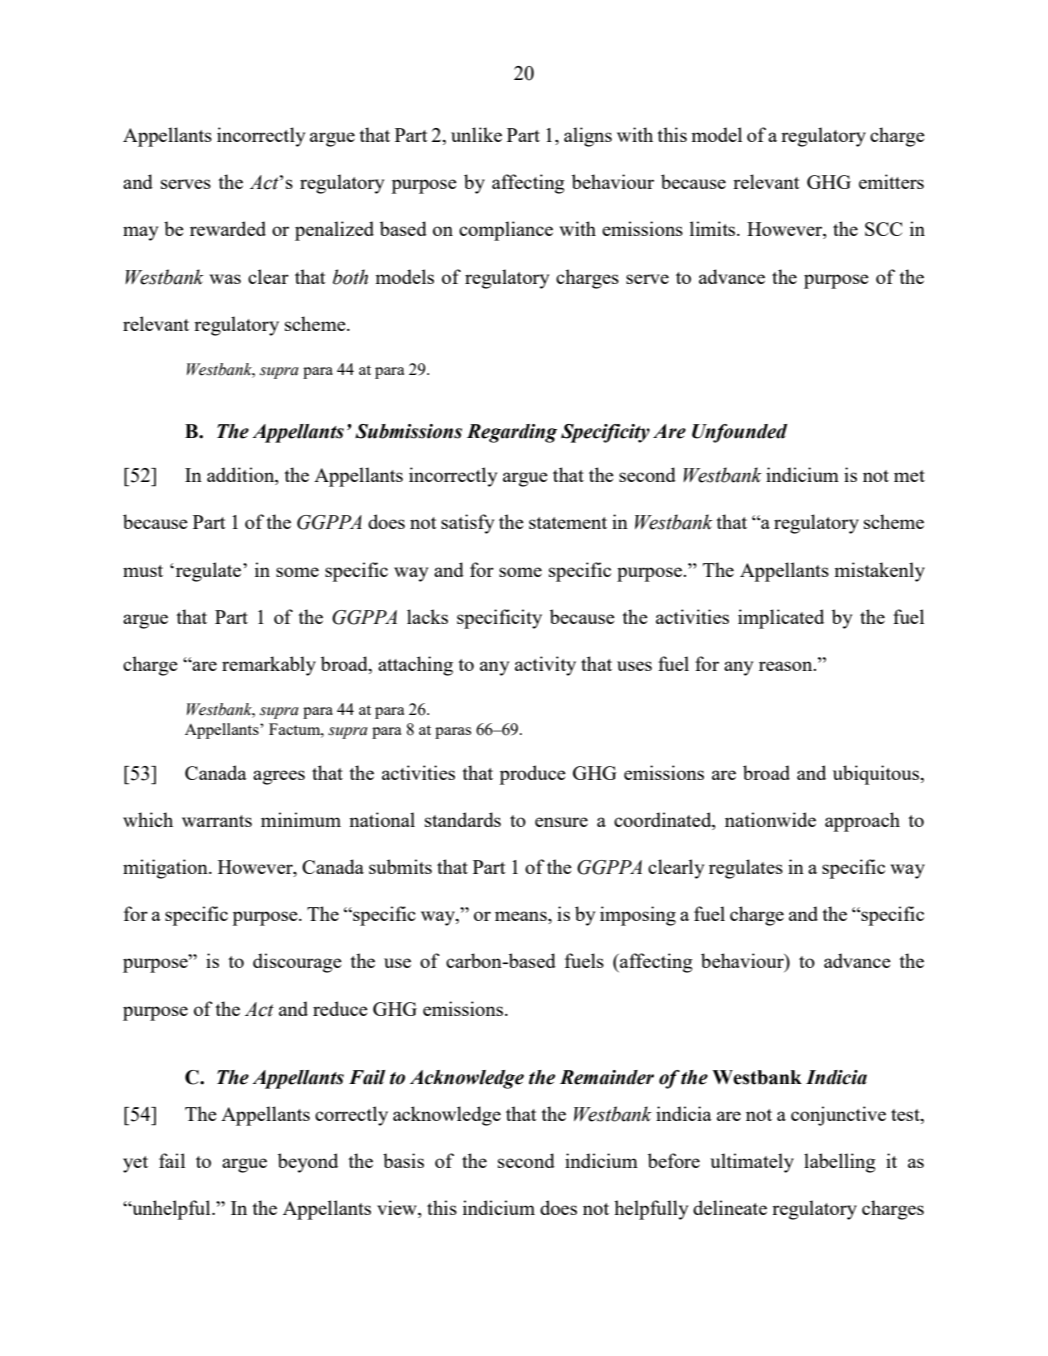  What do you see at coordinates (308, 1163) in the screenshot?
I see `beyond` at bounding box center [308, 1163].
